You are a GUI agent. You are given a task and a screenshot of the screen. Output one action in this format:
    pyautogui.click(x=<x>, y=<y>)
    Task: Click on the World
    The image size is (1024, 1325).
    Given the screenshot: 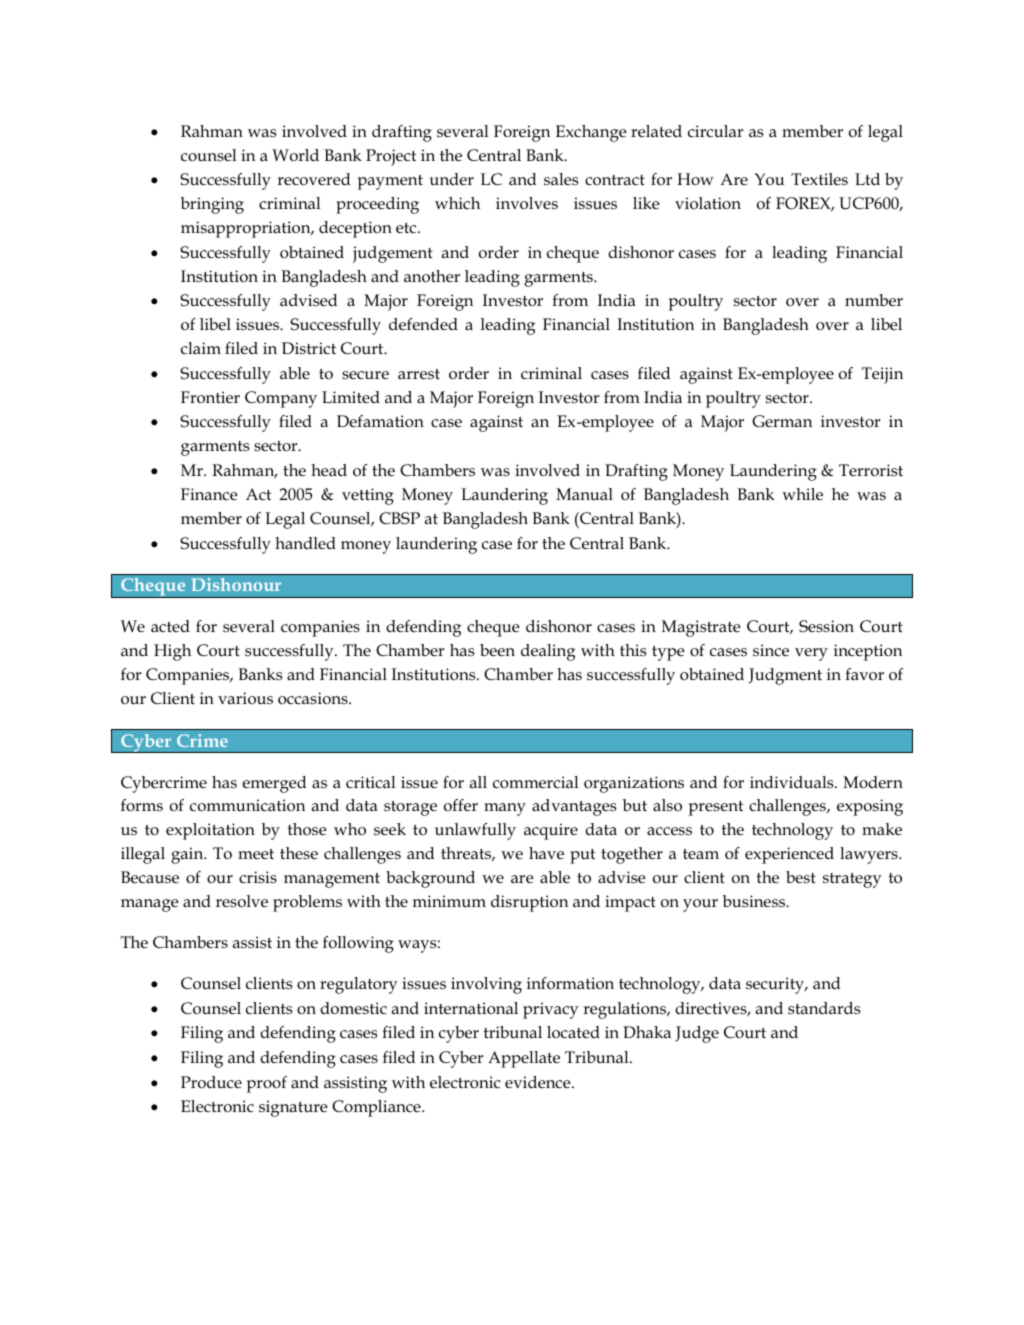 What is the action you would take?
    pyautogui.click(x=295, y=155)
